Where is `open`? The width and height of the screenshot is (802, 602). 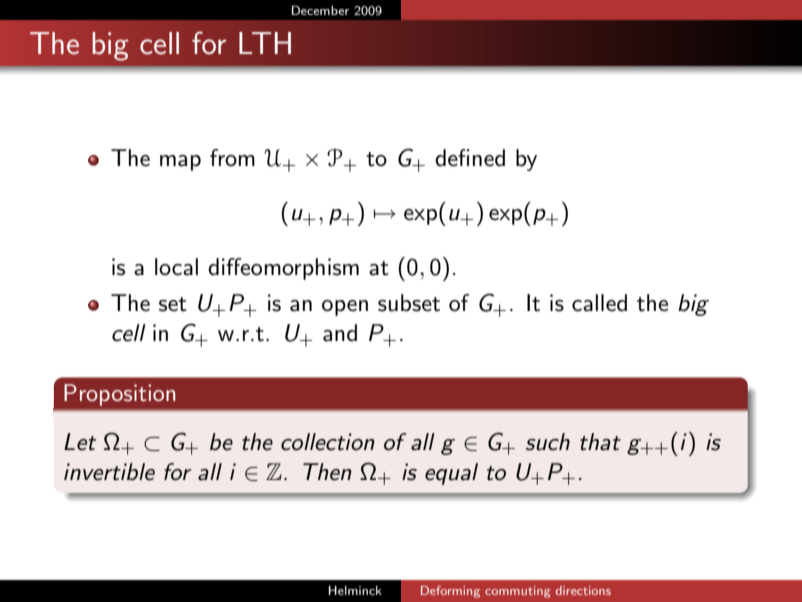 open is located at coordinates (345, 308).
